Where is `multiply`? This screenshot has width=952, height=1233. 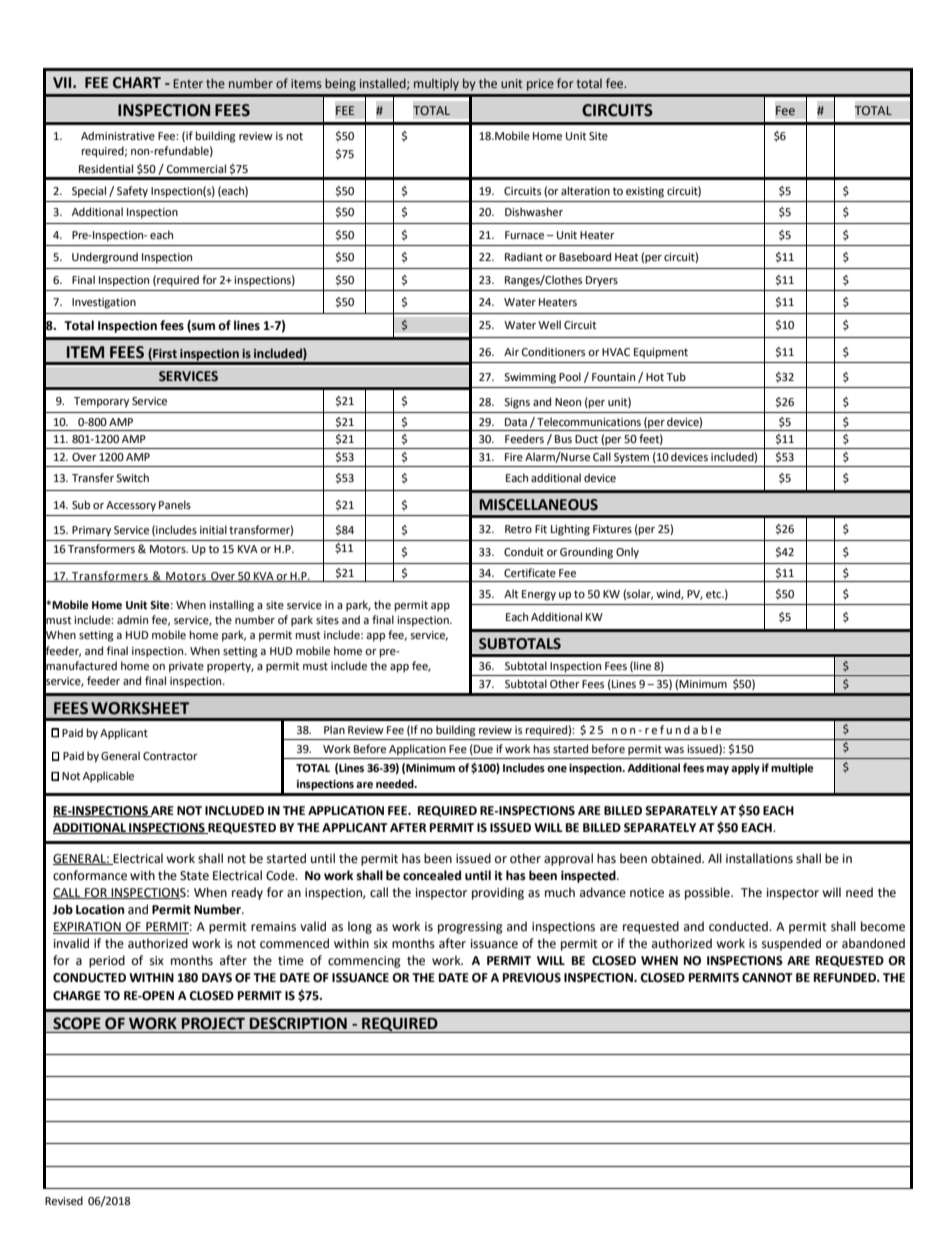 multiply is located at coordinates (436, 84).
